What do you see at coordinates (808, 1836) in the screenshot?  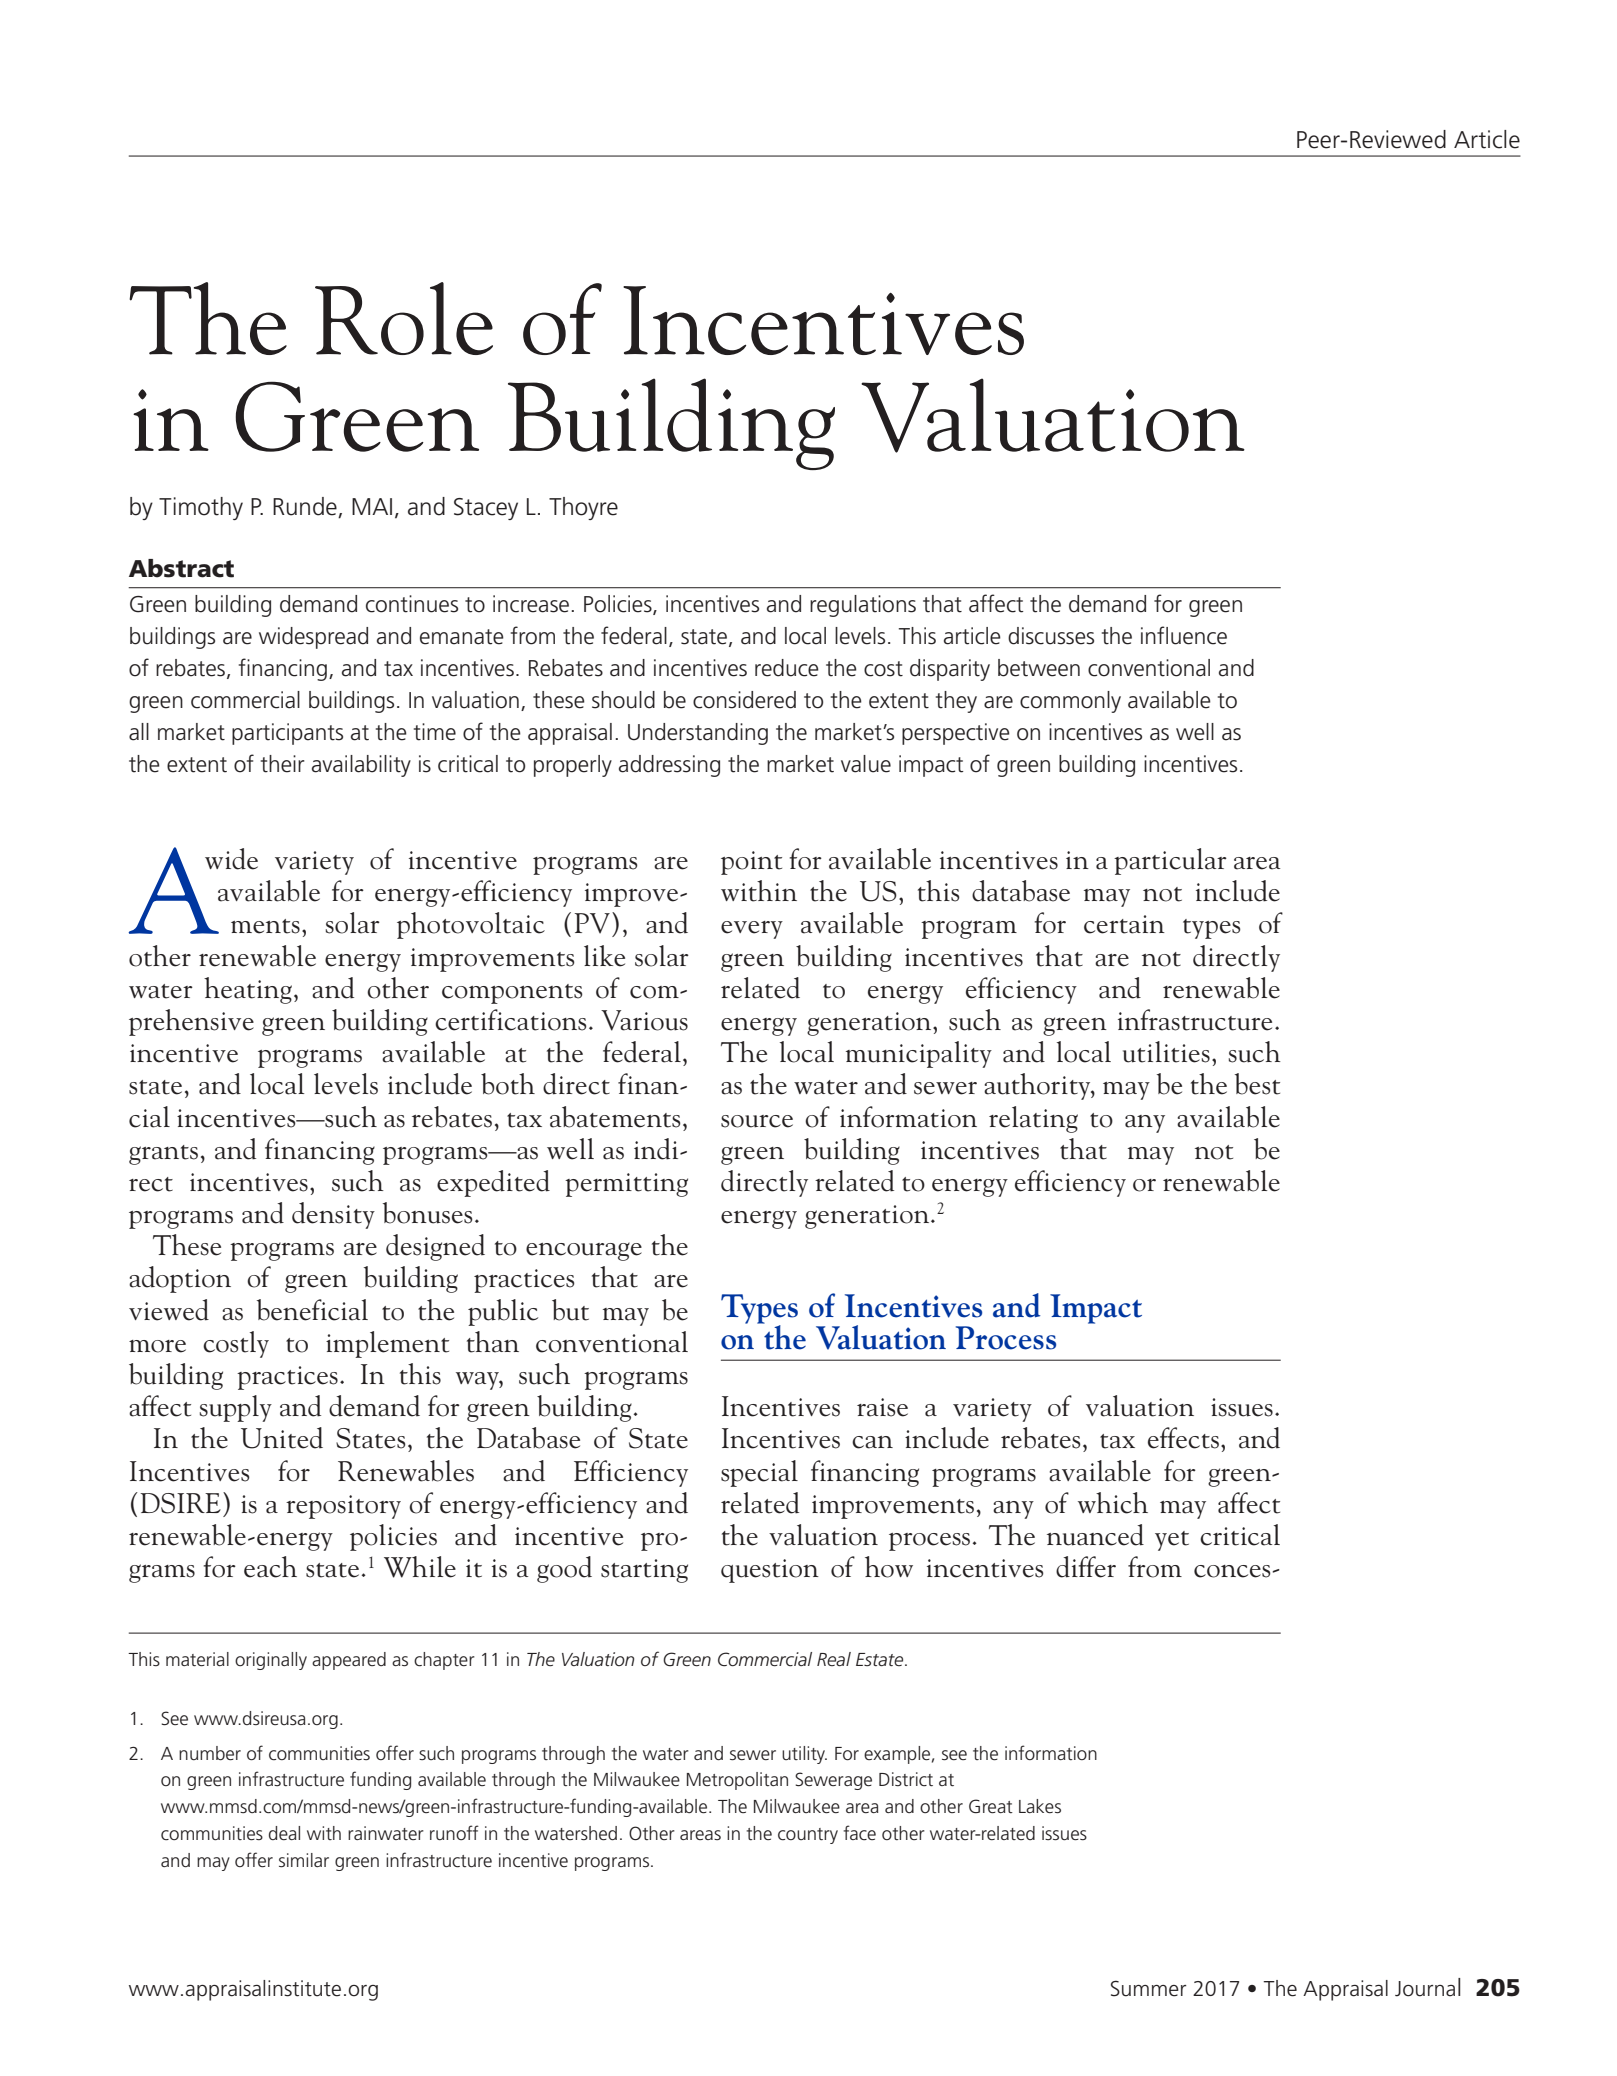 I see `country` at bounding box center [808, 1836].
